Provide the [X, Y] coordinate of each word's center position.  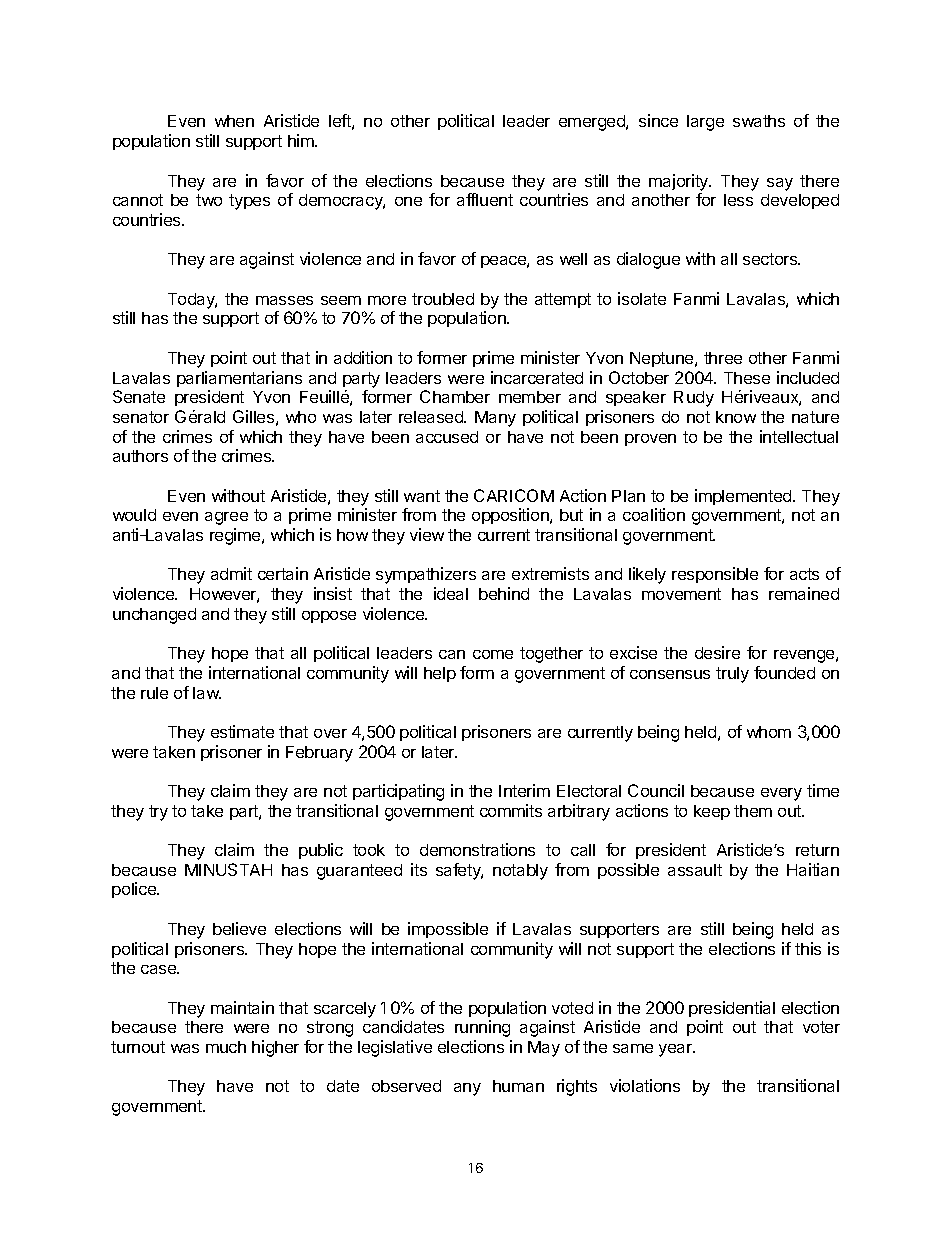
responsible [715, 575]
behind [504, 593]
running [482, 1028]
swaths [759, 121]
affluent [485, 199]
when [234, 121]
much [226, 1047]
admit [231, 573]
